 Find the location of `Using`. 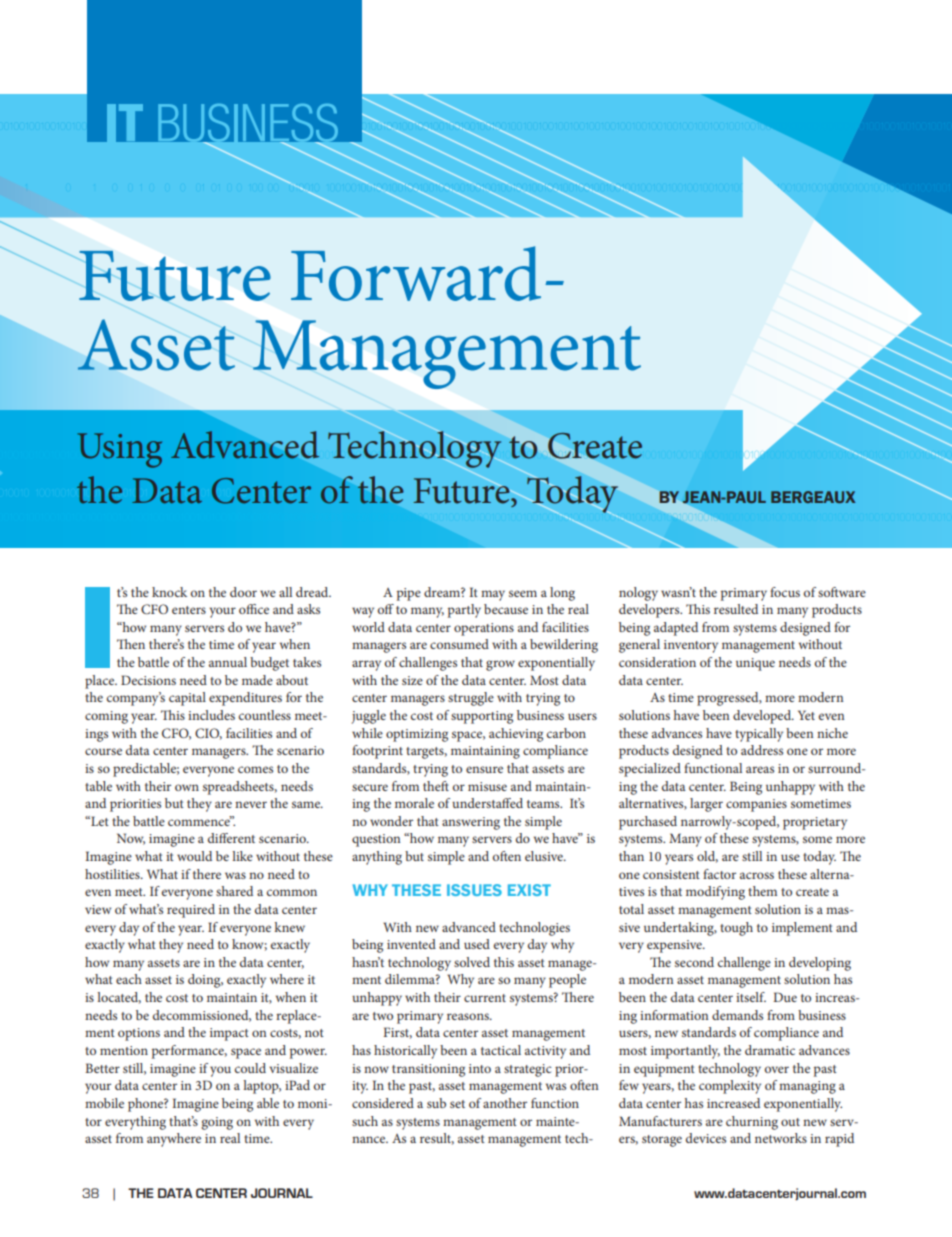

Using is located at coordinates (120, 450).
